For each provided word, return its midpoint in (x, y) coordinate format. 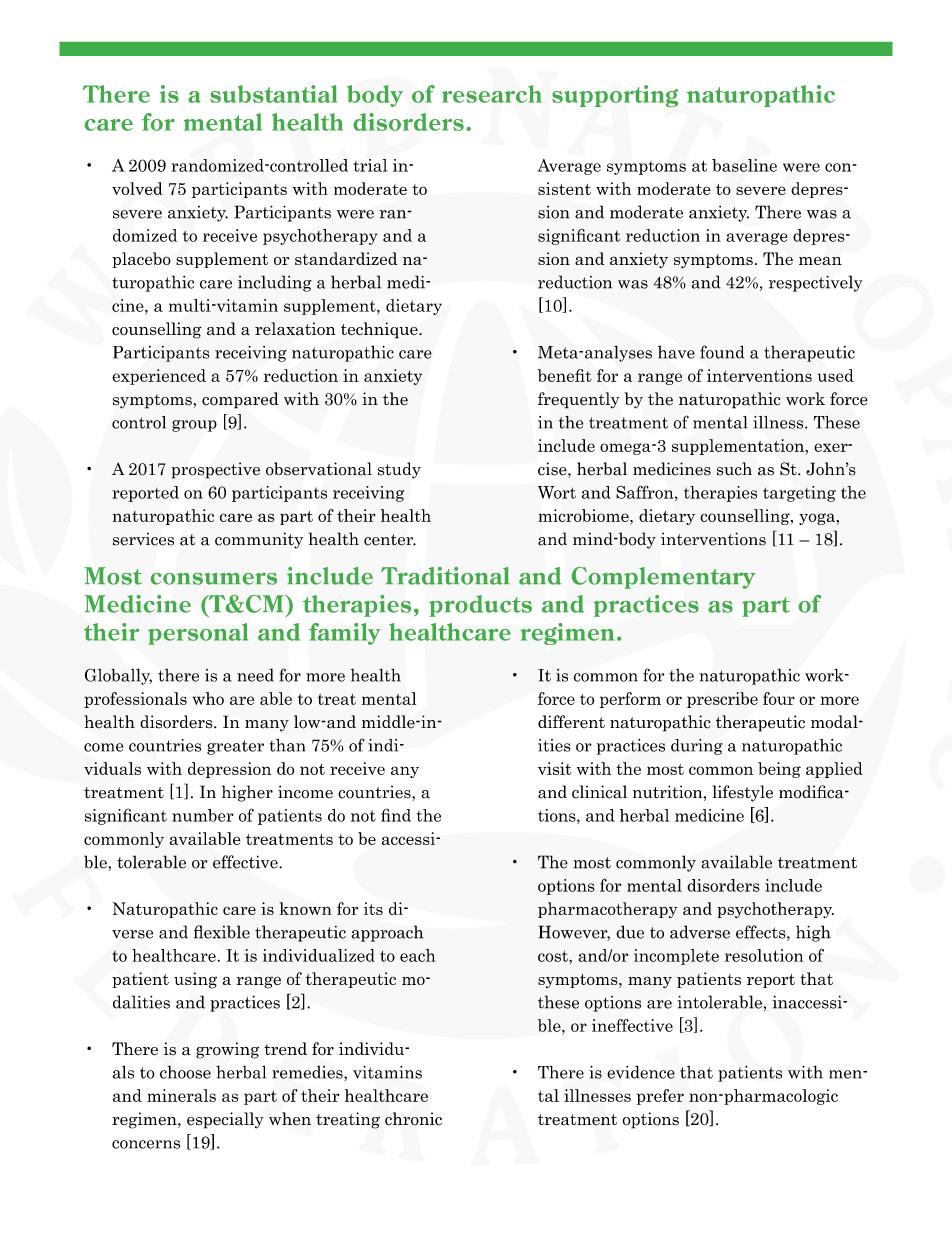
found (722, 352)
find (396, 815)
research (492, 94)
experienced (159, 377)
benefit (565, 375)
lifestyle (742, 793)
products (480, 606)
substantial (274, 94)
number (202, 815)
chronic (413, 1119)
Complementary (663, 578)
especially (225, 1120)
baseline (744, 165)
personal (198, 634)
